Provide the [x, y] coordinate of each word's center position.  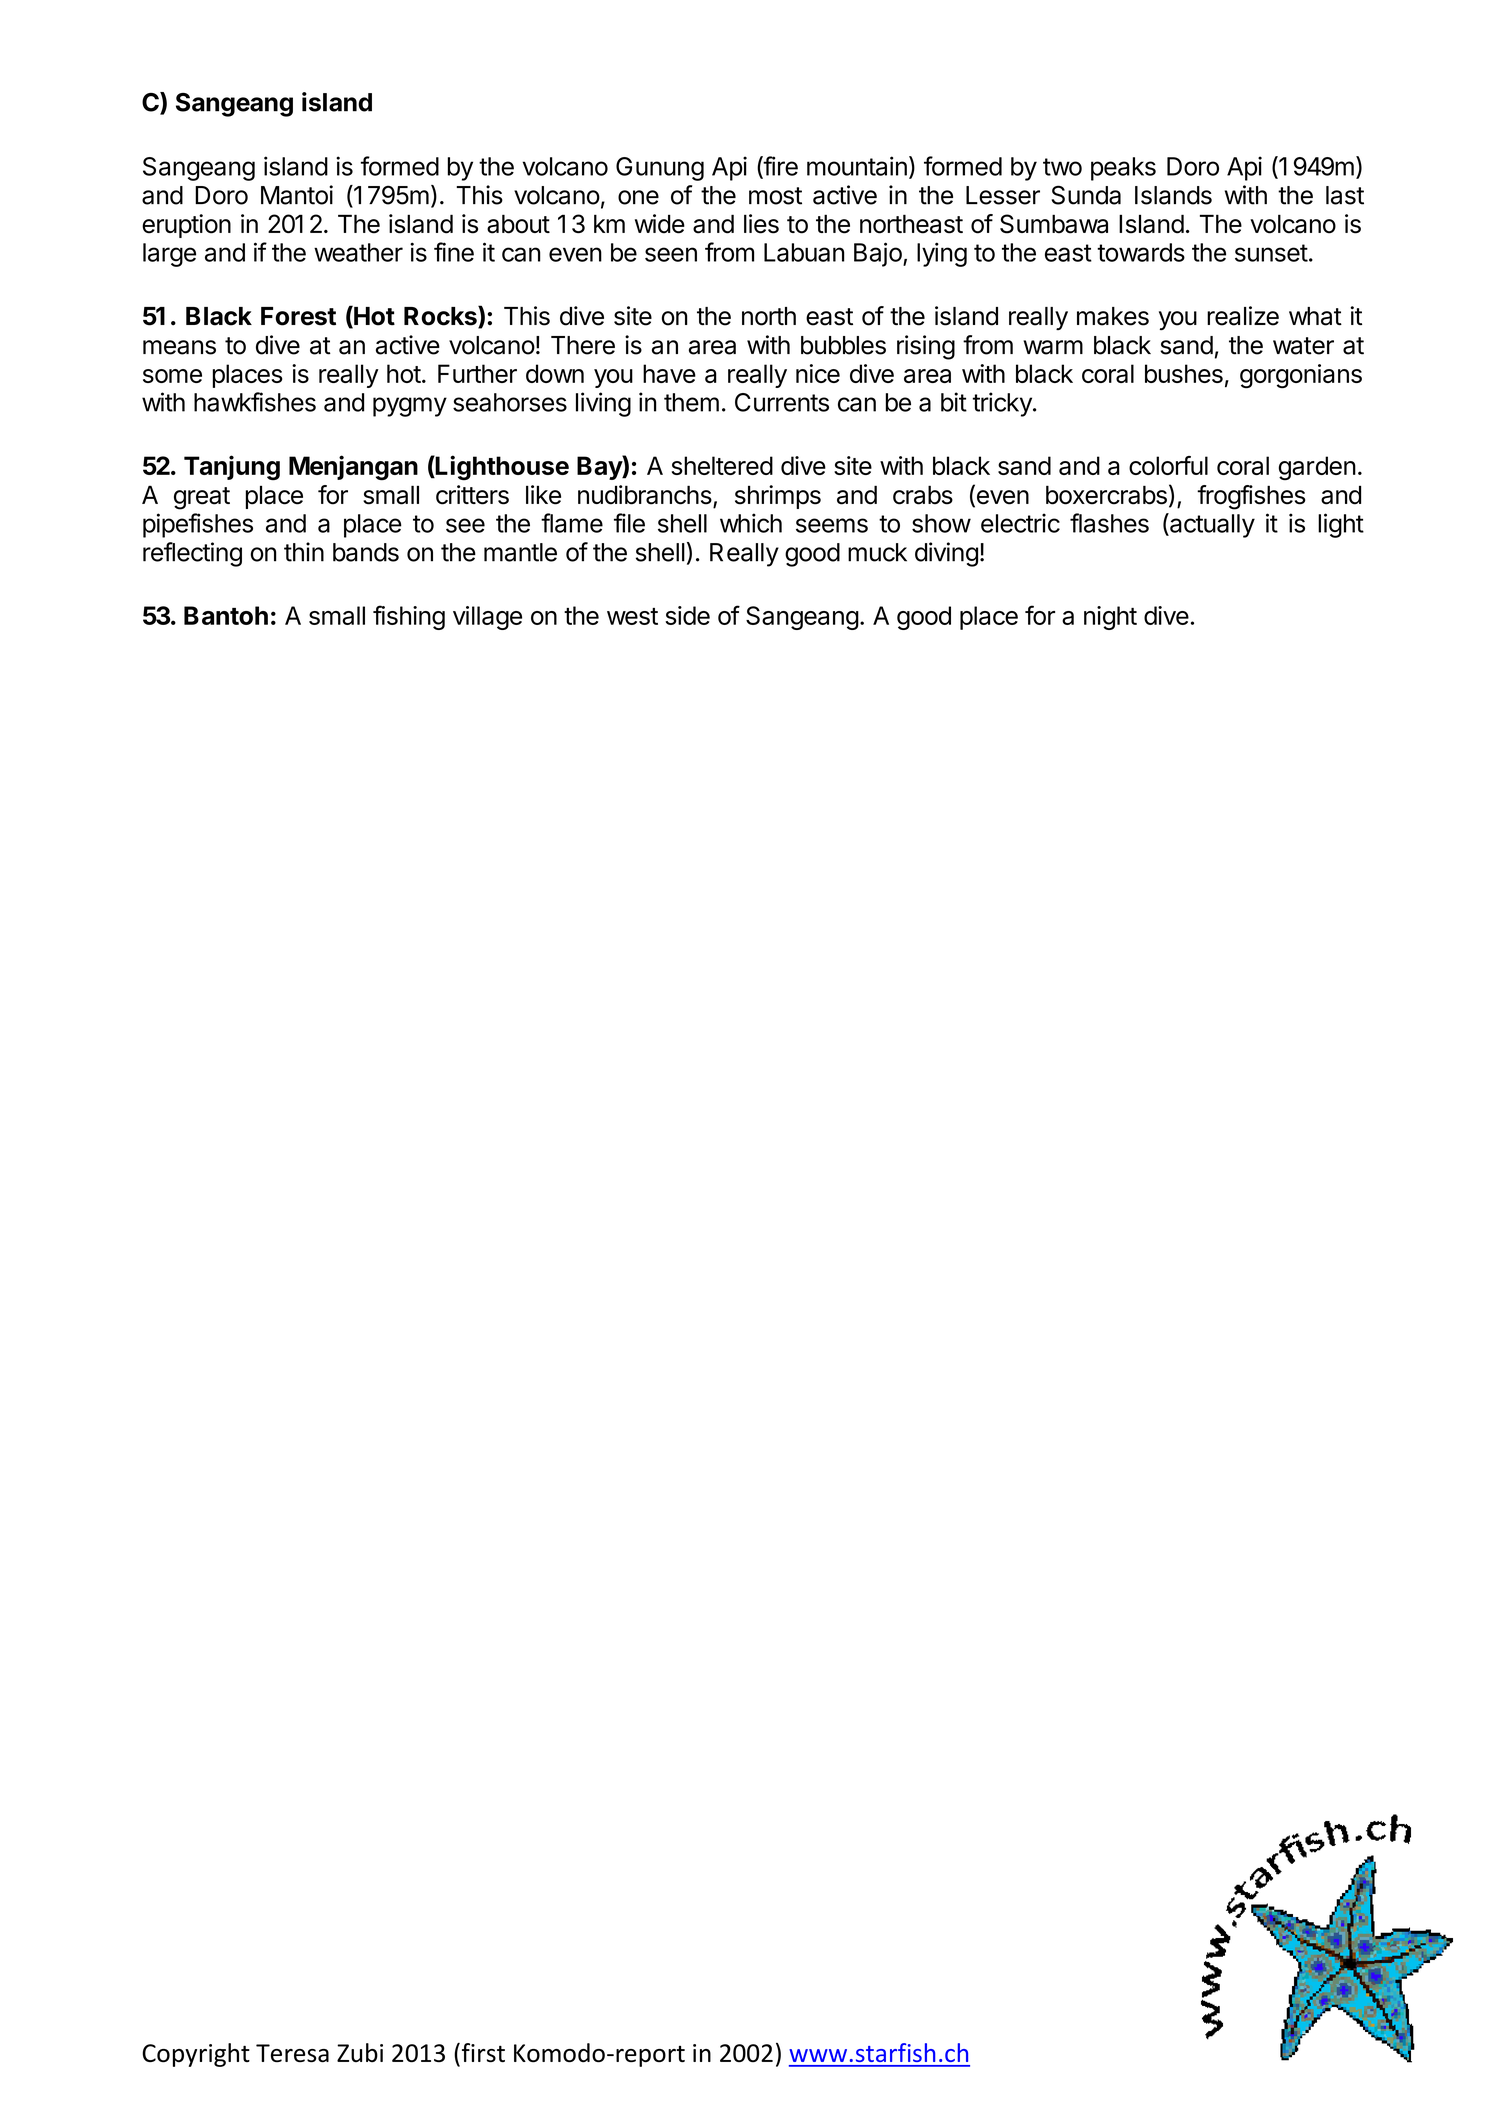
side [687, 615]
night [1110, 618]
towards [1141, 252]
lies [761, 224]
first [482, 2053]
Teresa [292, 2053]
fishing [409, 617]
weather [358, 252]
